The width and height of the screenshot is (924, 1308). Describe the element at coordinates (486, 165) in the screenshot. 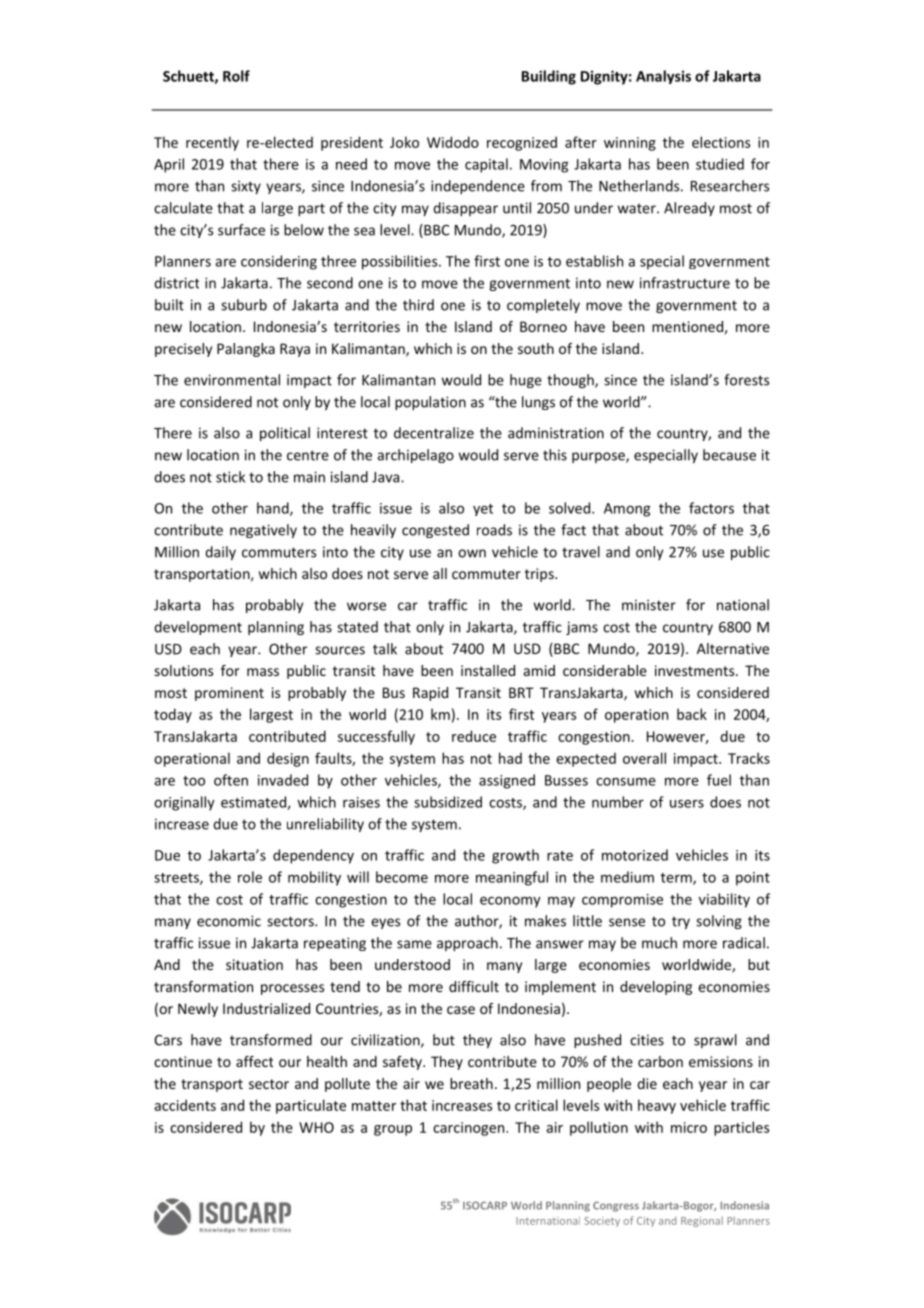

I see `capital` at that location.
